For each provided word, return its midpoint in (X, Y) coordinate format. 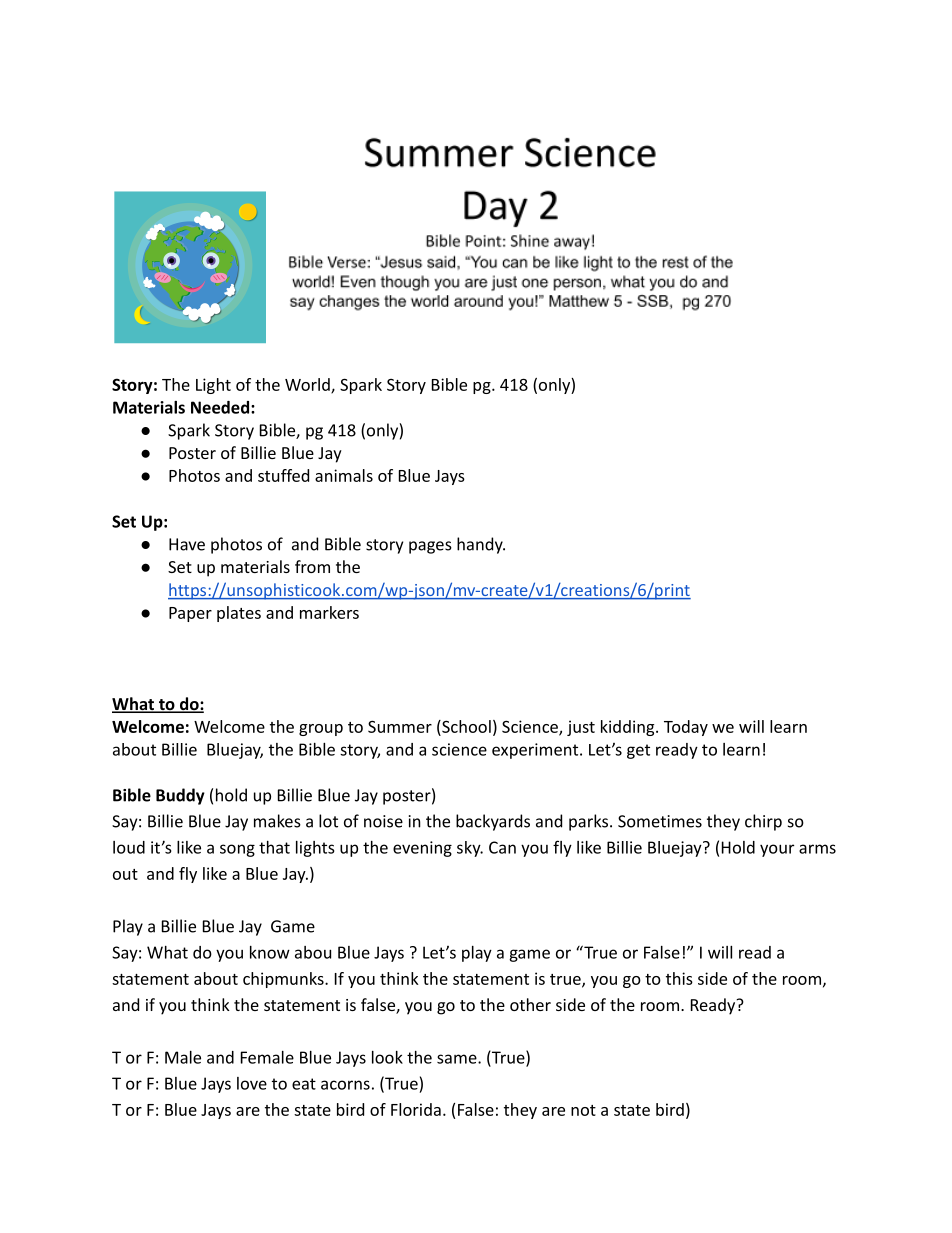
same (458, 1059)
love (252, 1083)
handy (481, 545)
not (583, 1110)
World (308, 385)
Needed (220, 407)
